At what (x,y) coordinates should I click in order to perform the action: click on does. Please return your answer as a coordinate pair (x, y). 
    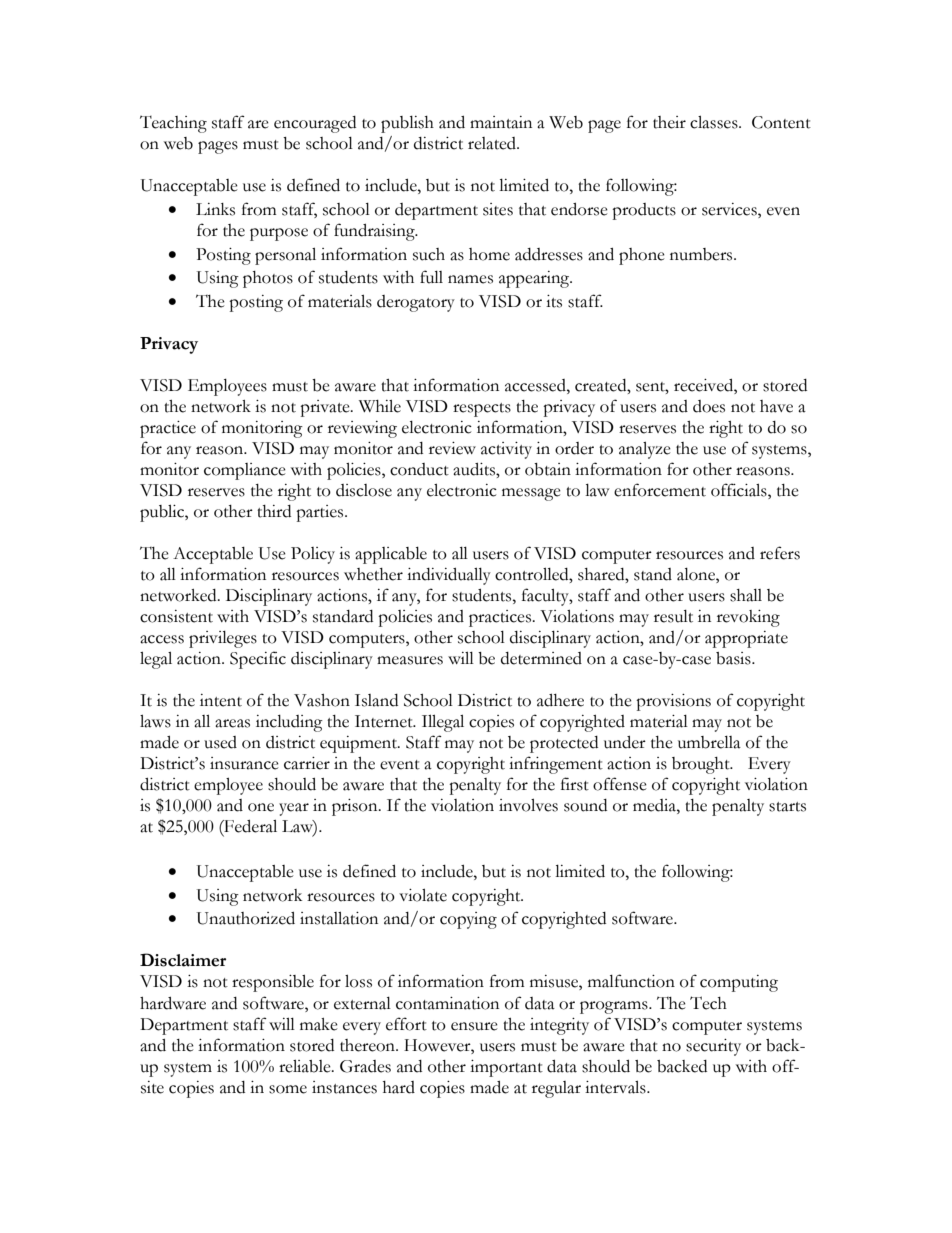
    Looking at the image, I should click on (709, 406).
